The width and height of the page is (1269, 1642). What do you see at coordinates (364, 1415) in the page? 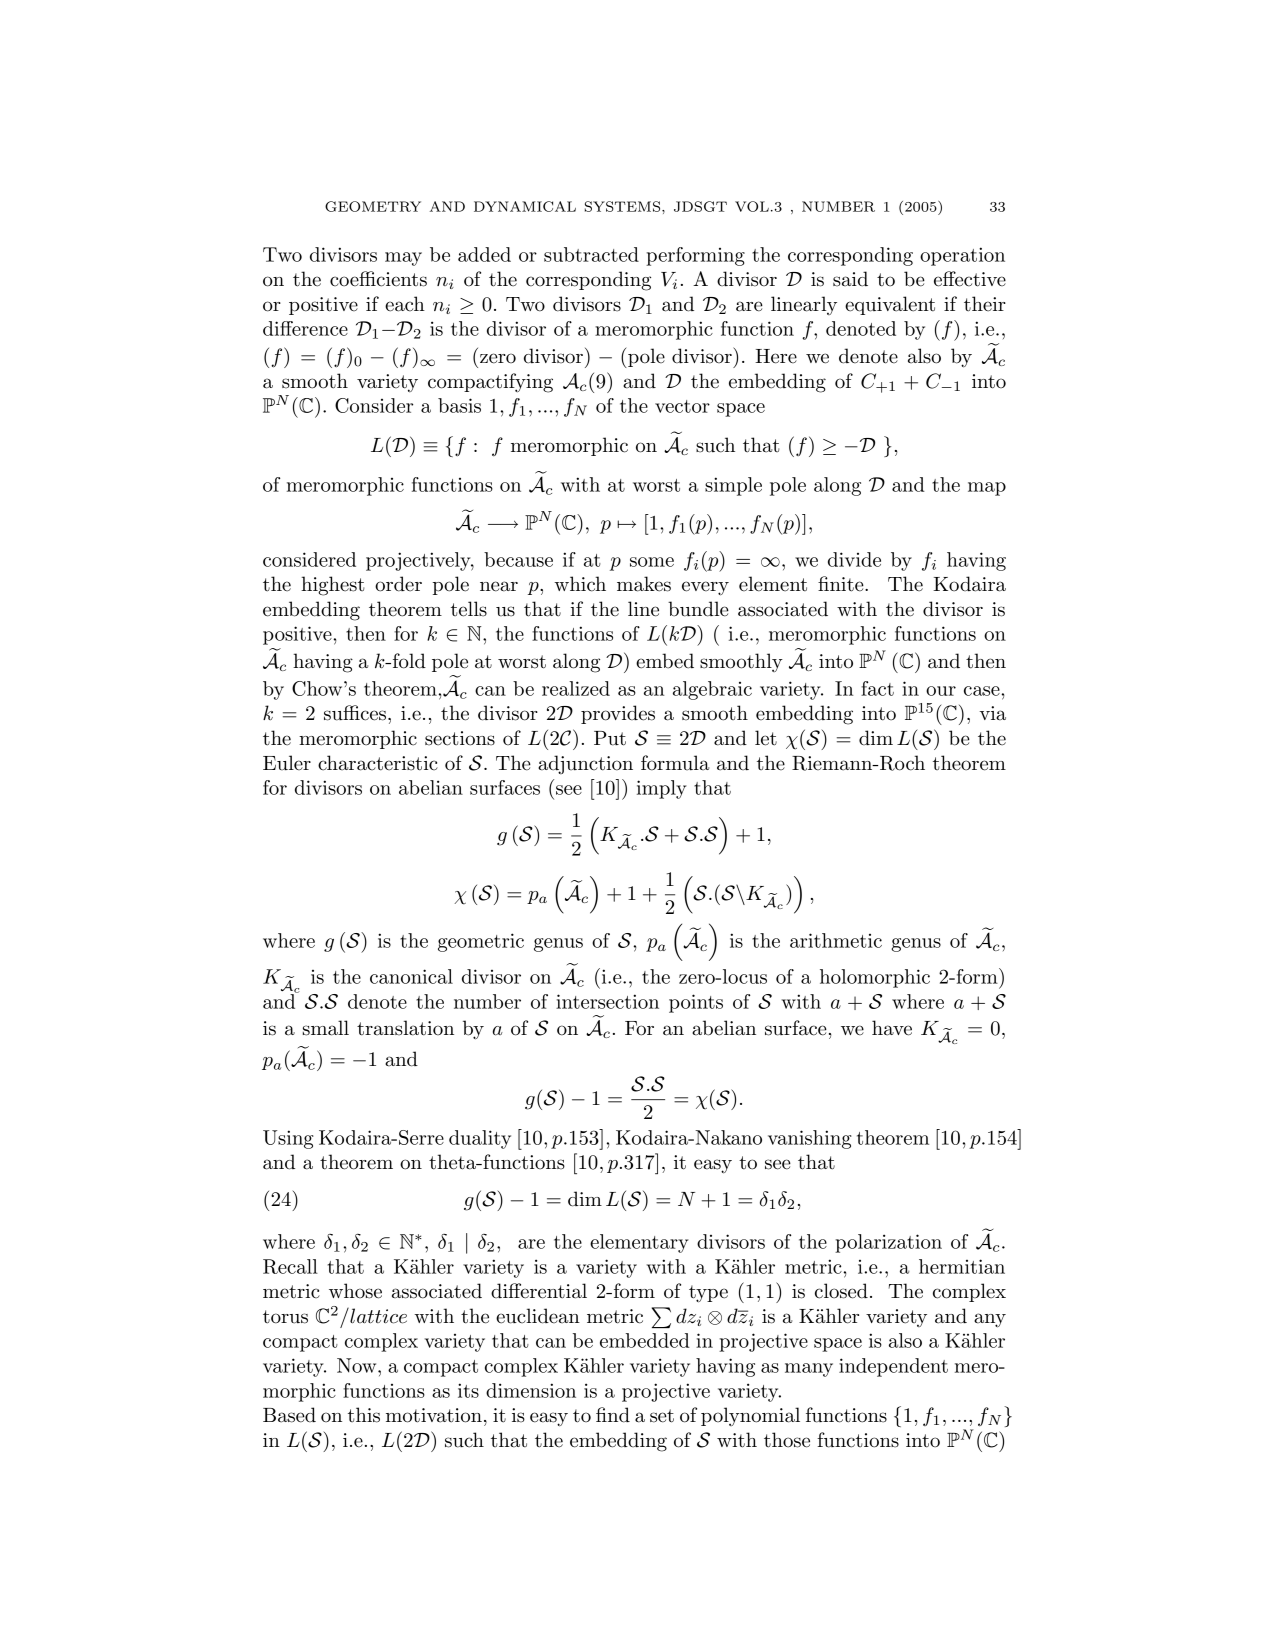
I see `this` at bounding box center [364, 1415].
